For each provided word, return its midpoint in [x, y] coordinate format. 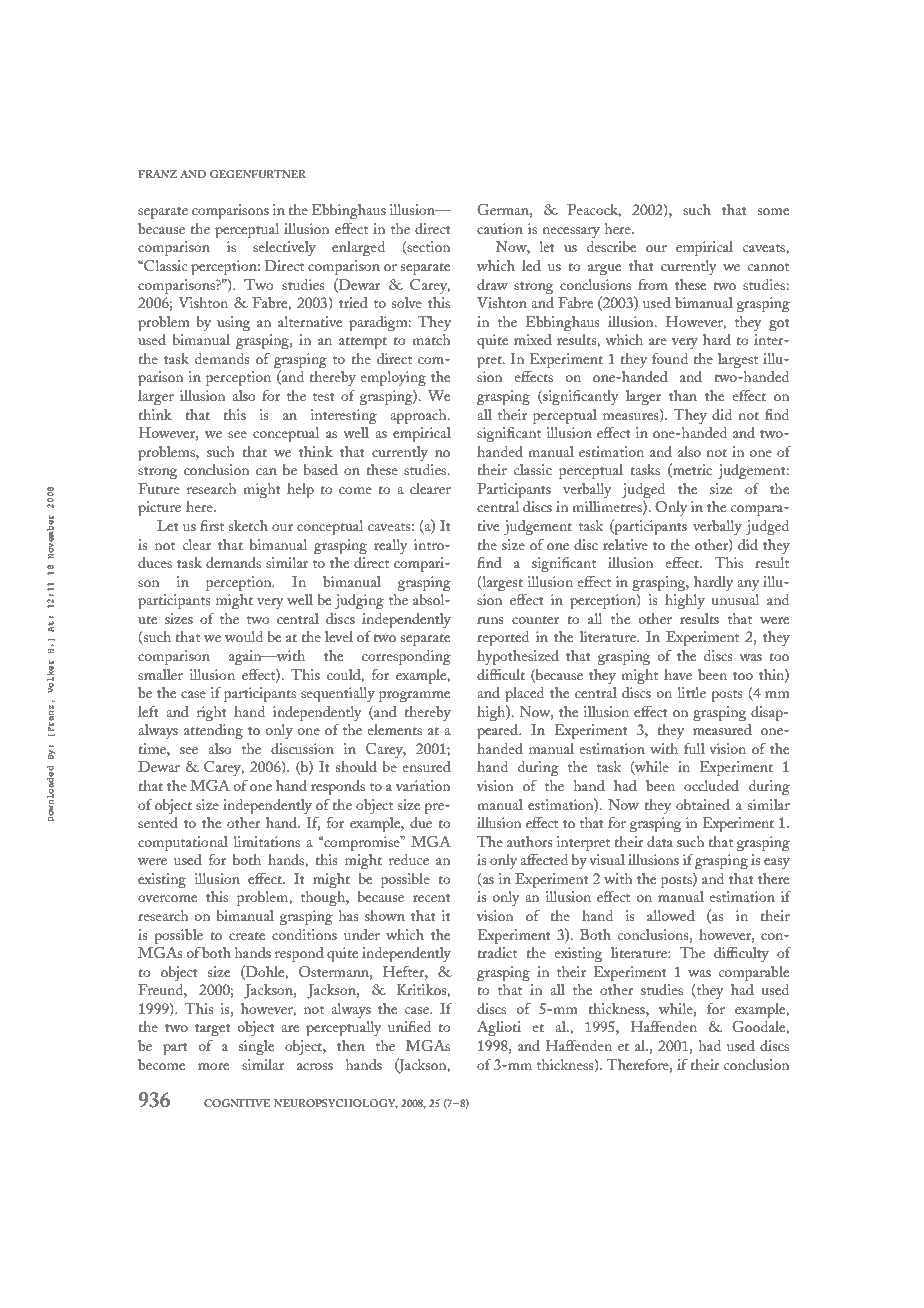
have [678, 674]
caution [500, 228]
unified [409, 1026]
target [213, 1030]
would [244, 636]
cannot [768, 267]
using [233, 323]
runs [490, 620]
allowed [671, 915]
